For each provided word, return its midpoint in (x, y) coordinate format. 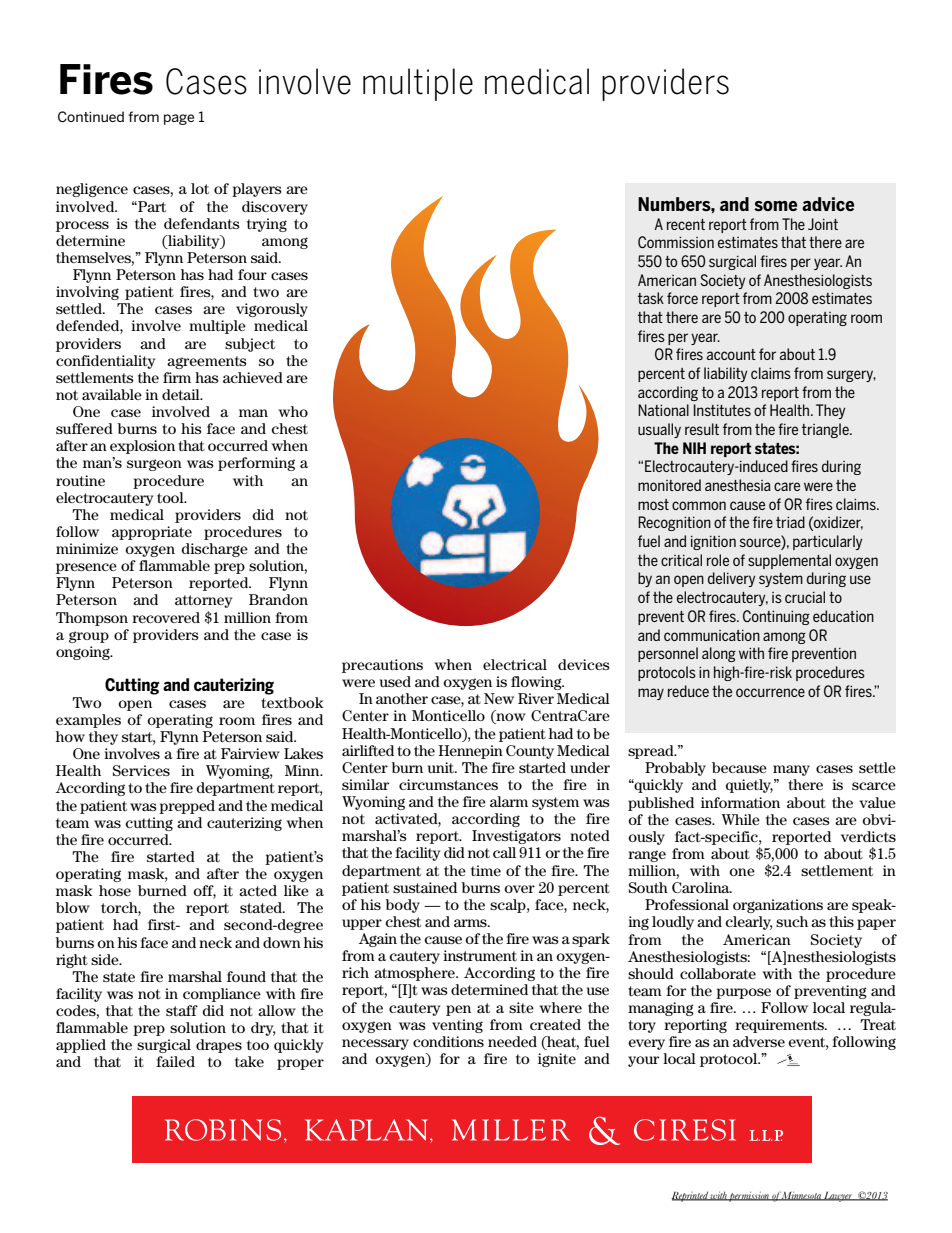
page (179, 119)
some (775, 206)
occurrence (770, 692)
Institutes (722, 410)
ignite (557, 1060)
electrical (515, 664)
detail (182, 394)
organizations (778, 906)
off (204, 892)
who (293, 411)
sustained (425, 887)
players (257, 190)
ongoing (84, 653)
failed (175, 1061)
